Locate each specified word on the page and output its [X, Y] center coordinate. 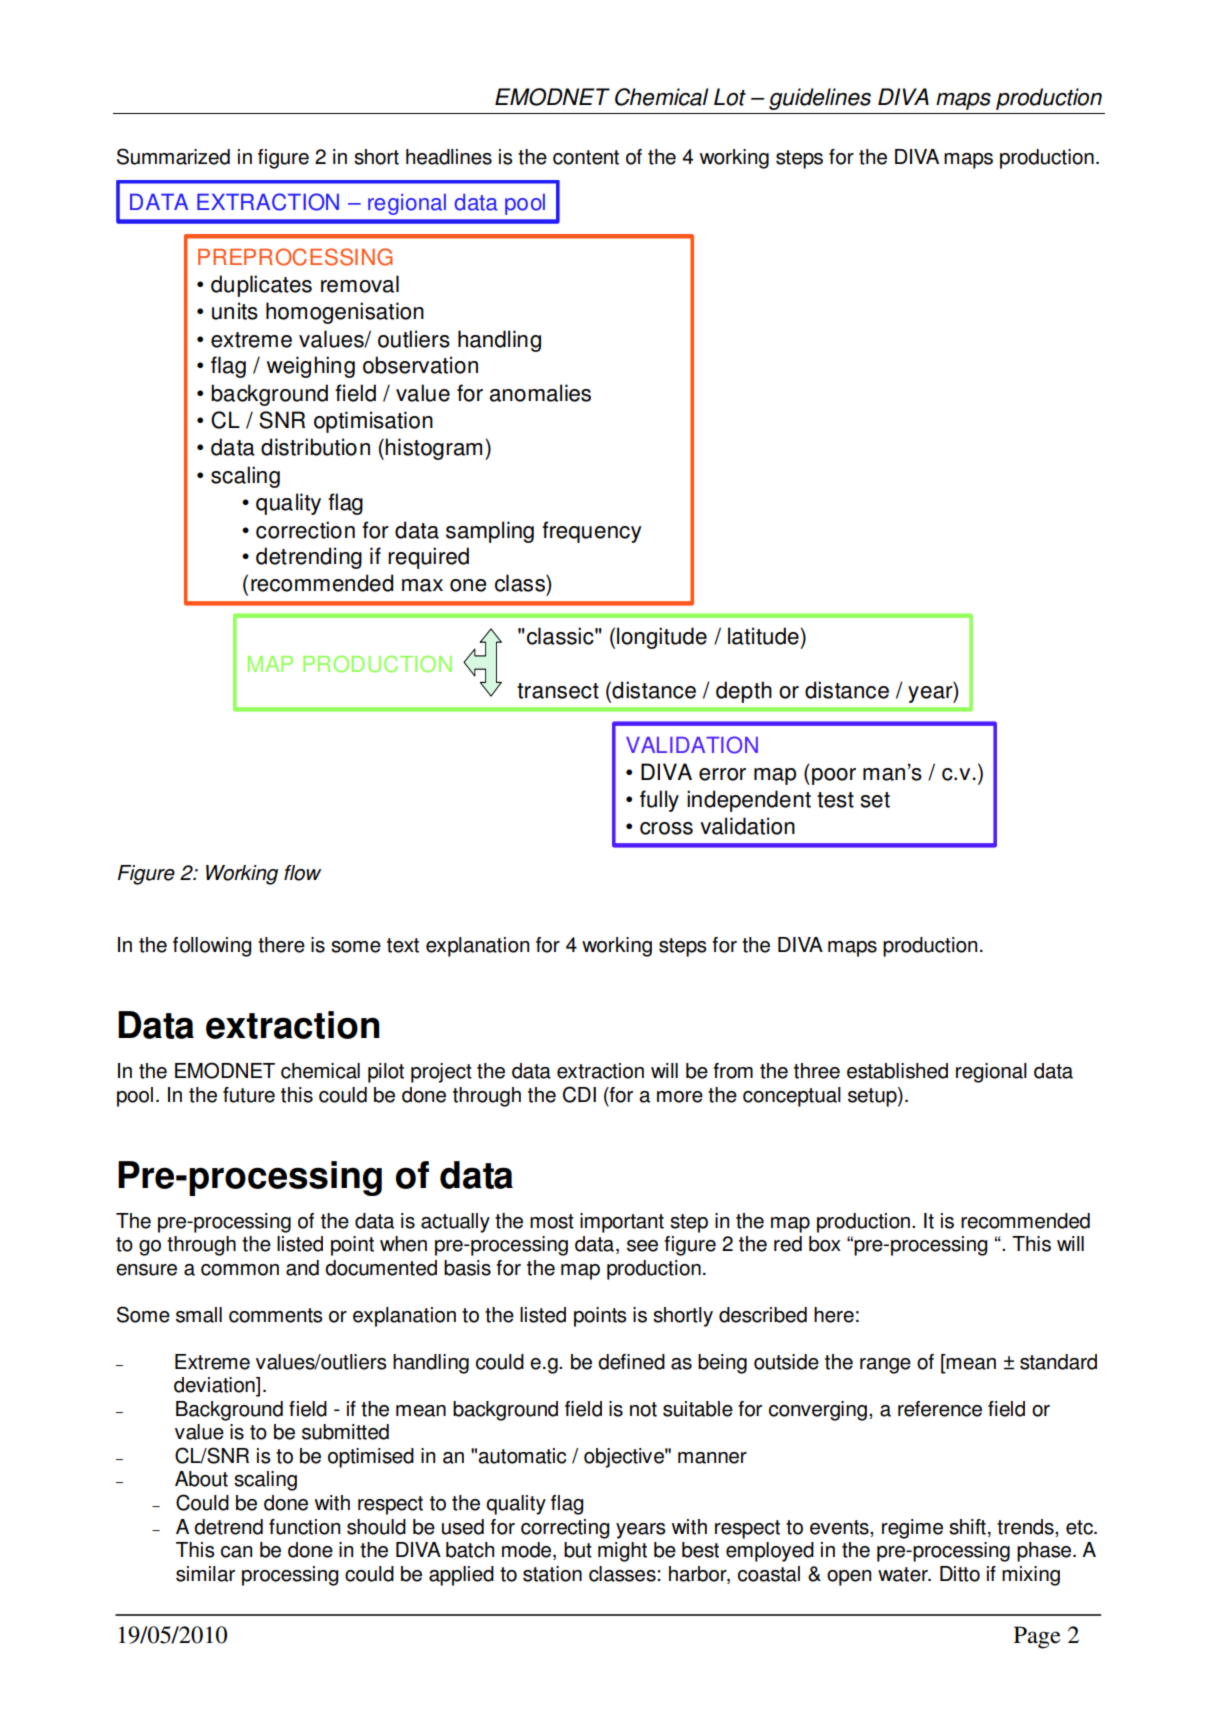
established [897, 1071]
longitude [662, 638]
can [236, 1552]
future [249, 1095]
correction [305, 530]
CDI [579, 1094]
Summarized [173, 156]
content [586, 157]
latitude [764, 636]
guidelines [820, 99]
